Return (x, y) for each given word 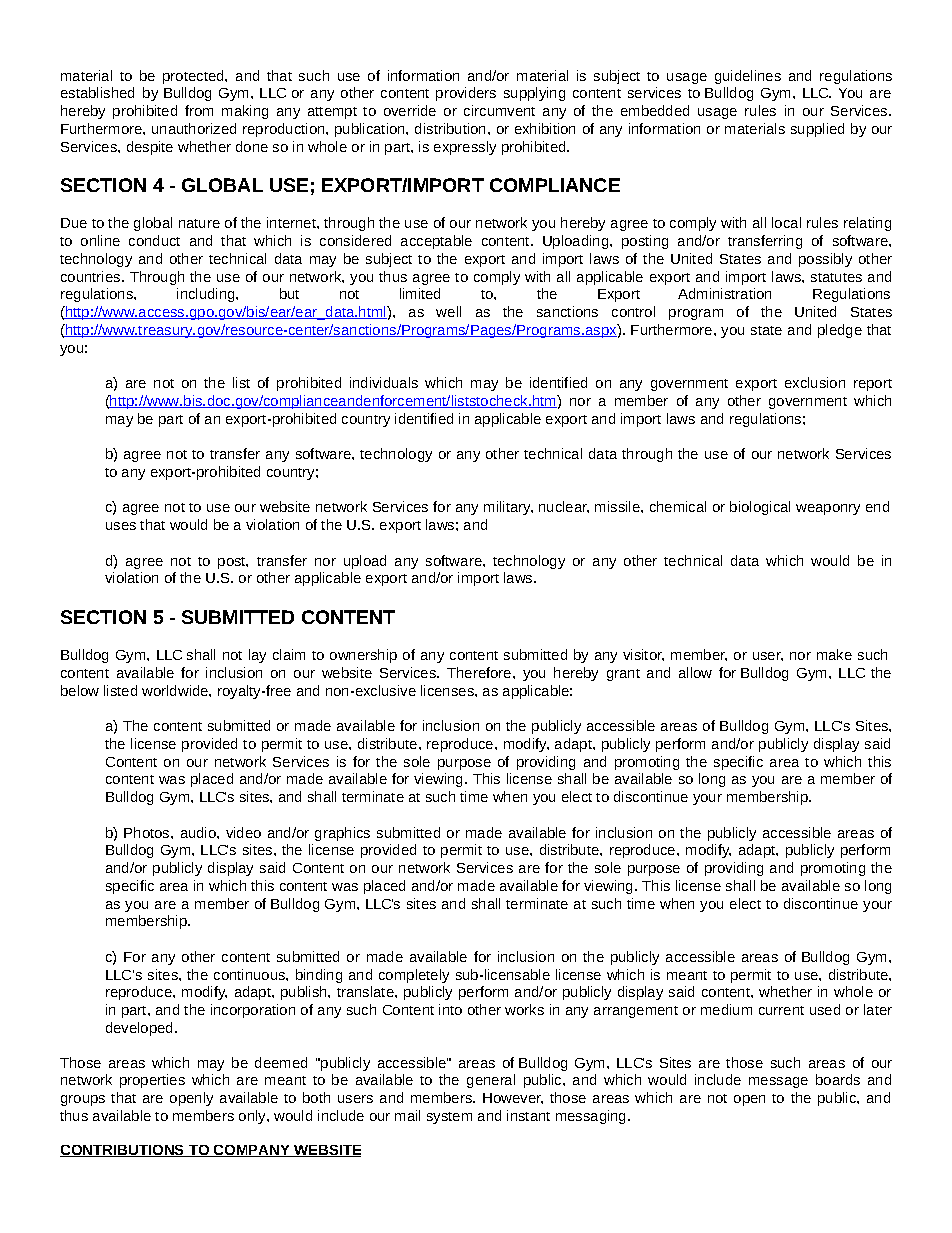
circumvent (499, 110)
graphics (342, 834)
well (448, 311)
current (781, 1010)
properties (152, 1081)
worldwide (176, 690)
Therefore (480, 672)
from (199, 110)
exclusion (815, 382)
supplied (817, 130)
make (834, 654)
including (207, 295)
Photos (148, 832)
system (449, 1118)
